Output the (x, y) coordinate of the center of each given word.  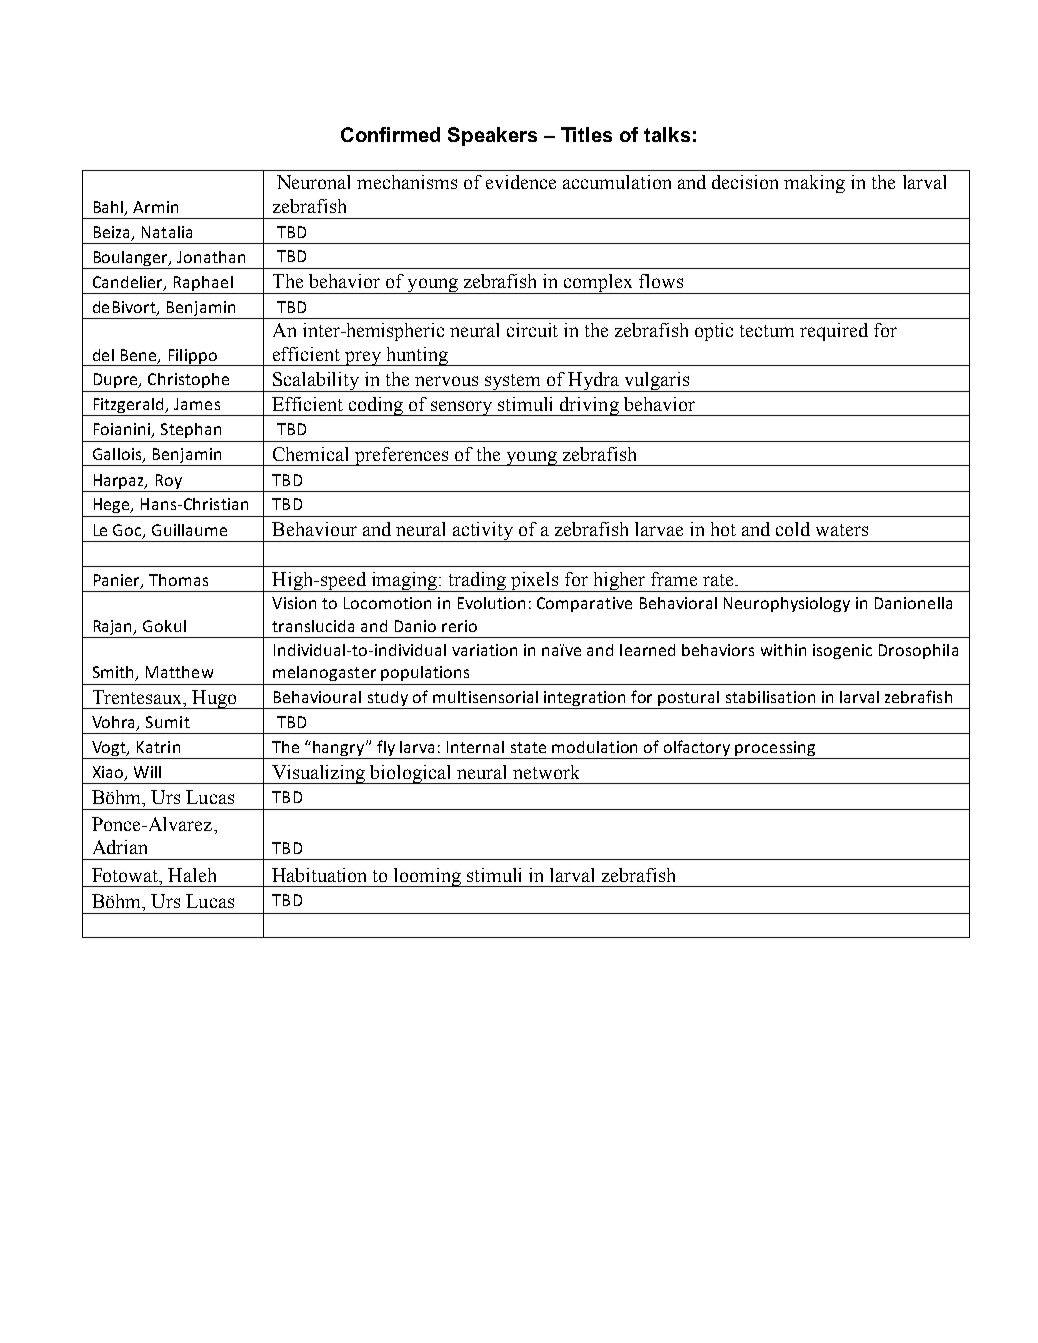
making (814, 184)
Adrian (120, 847)
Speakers (492, 136)
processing (776, 750)
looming (428, 877)
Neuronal (313, 182)
